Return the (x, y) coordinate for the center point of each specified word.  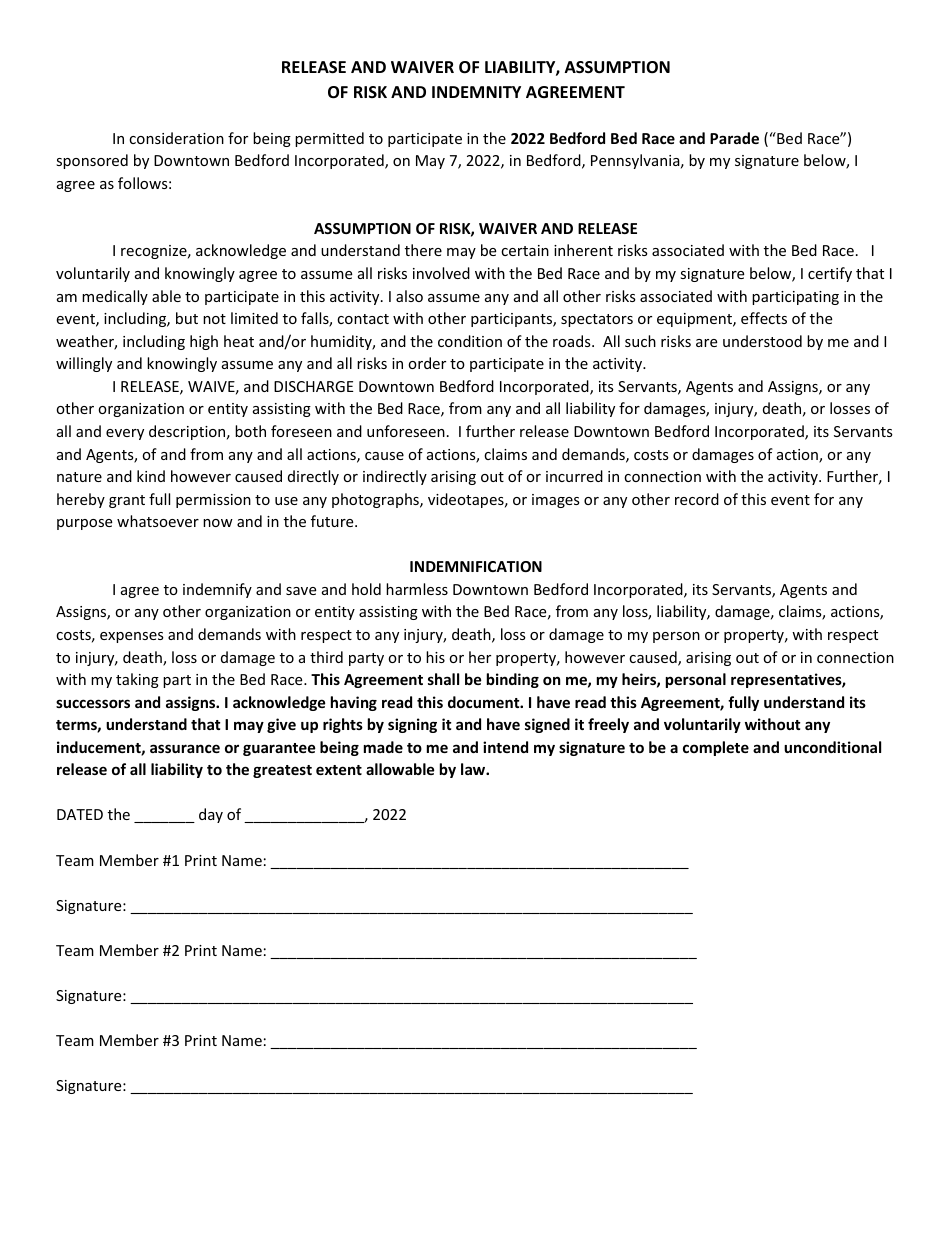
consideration (176, 138)
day (211, 815)
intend (505, 747)
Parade (734, 138)
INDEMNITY (476, 92)
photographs (376, 500)
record (697, 499)
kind (151, 476)
